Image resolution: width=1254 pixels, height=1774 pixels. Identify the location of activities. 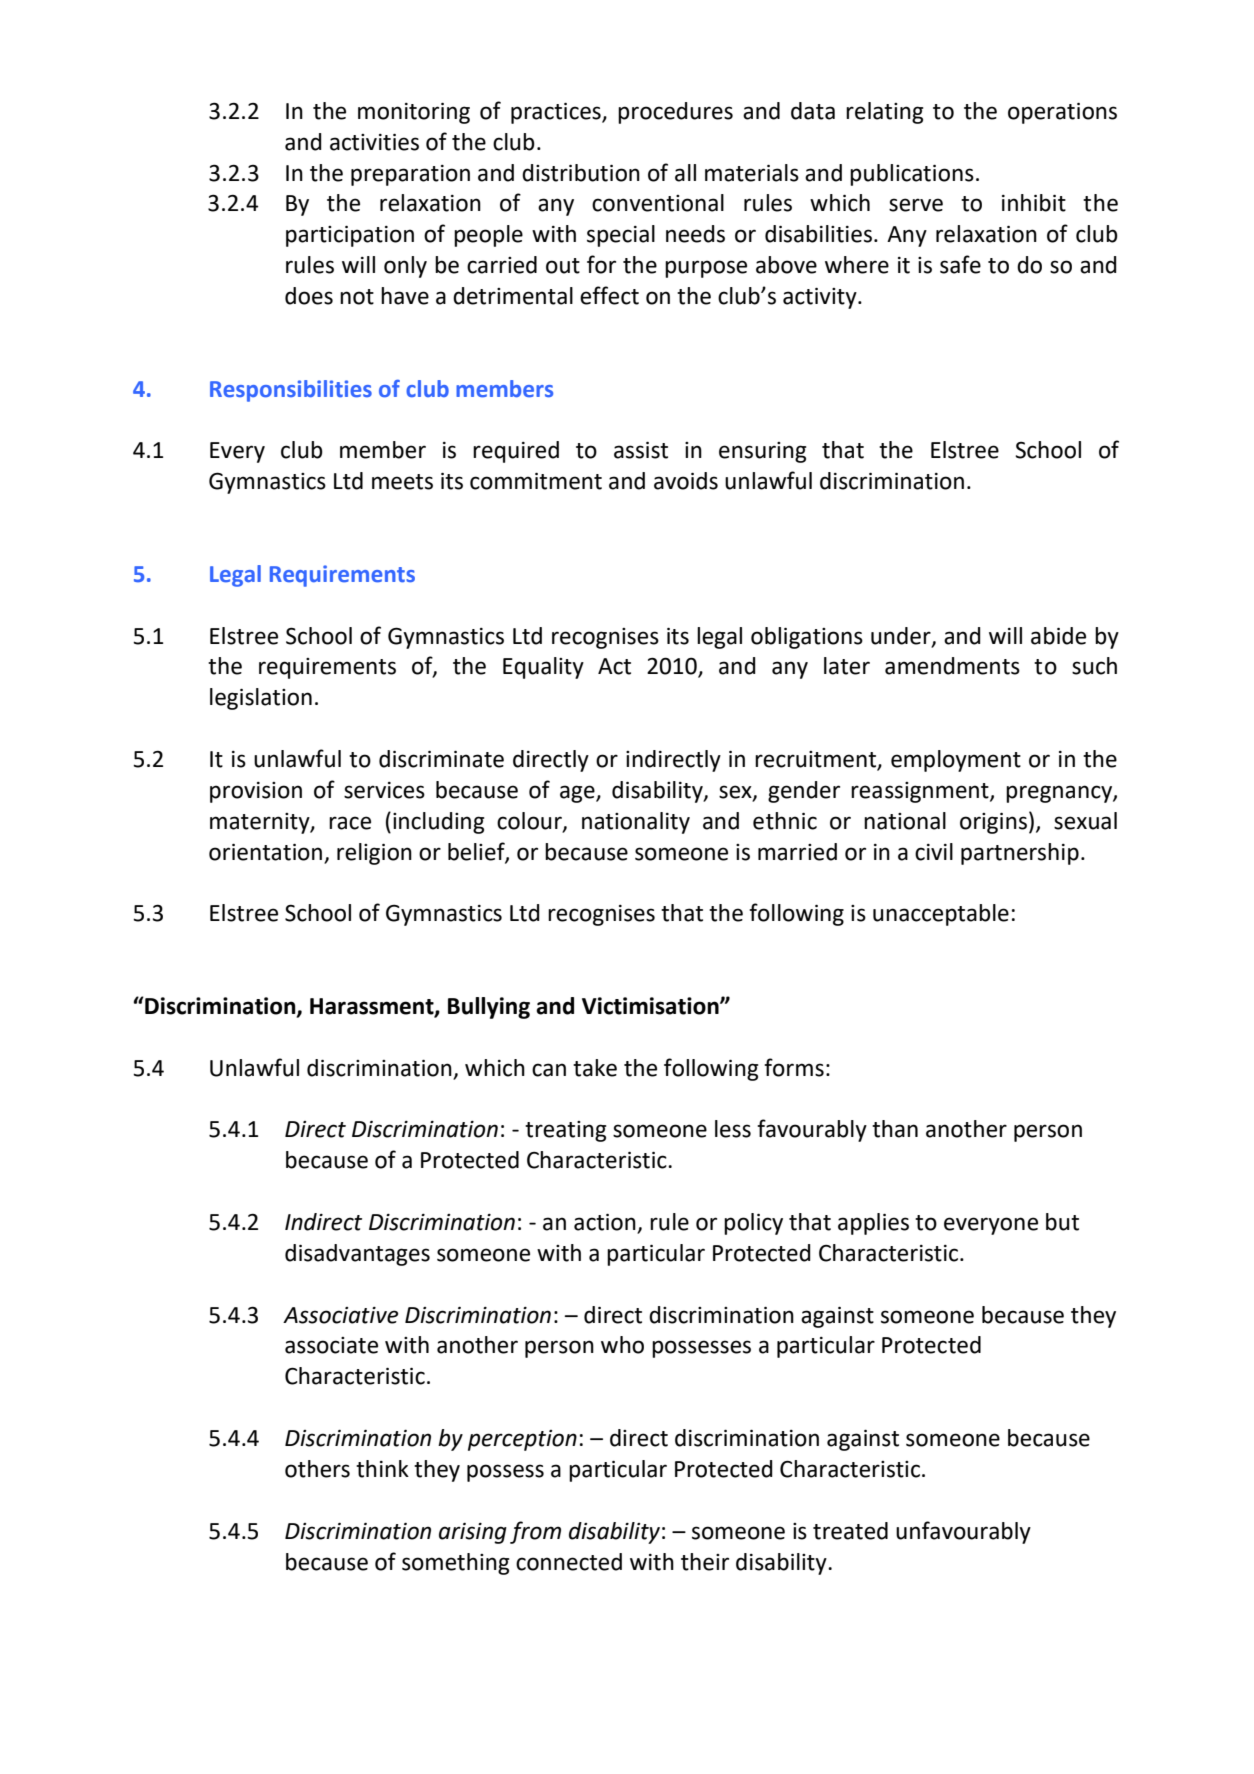
(374, 142).
